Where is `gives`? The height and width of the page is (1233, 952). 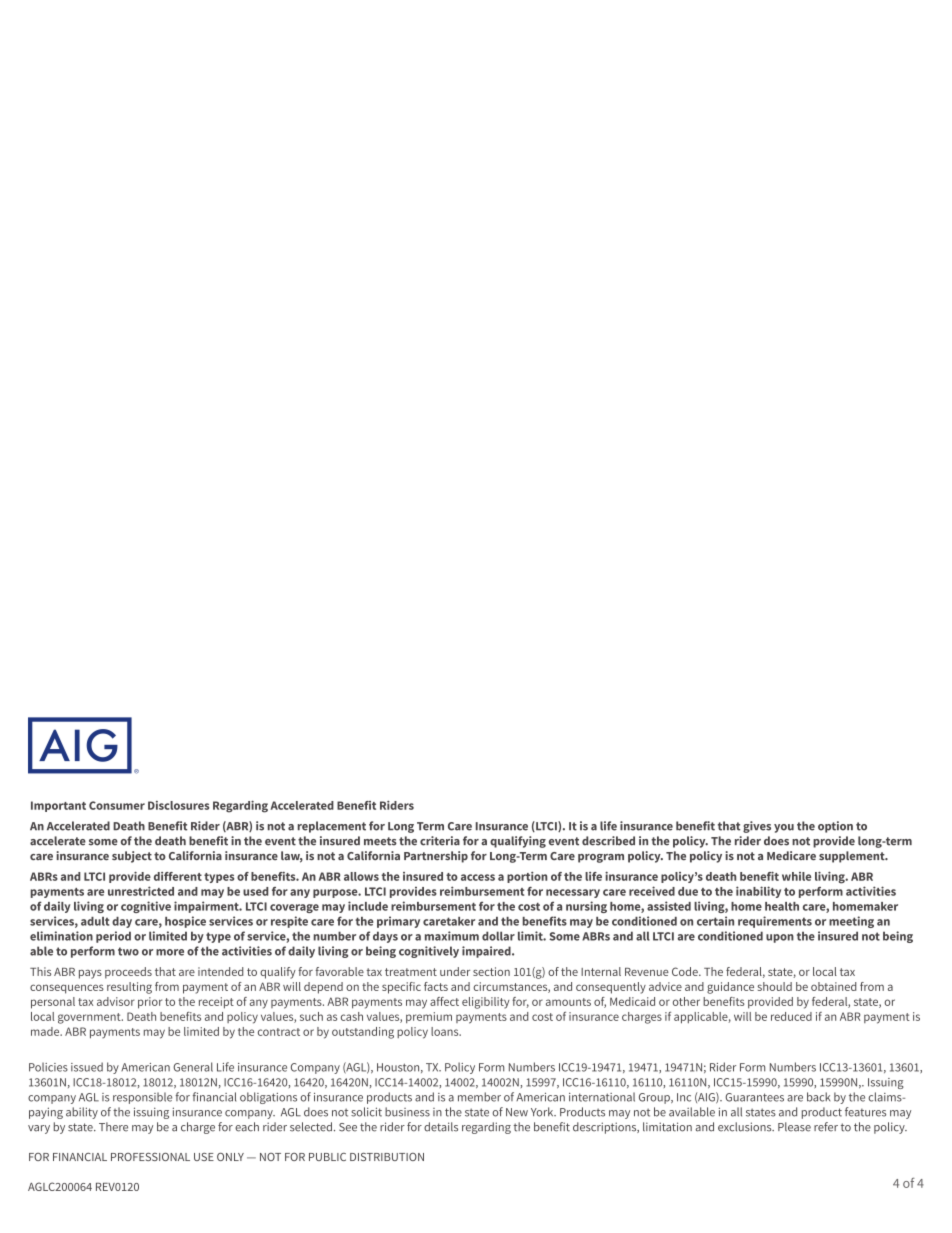 gives is located at coordinates (757, 827).
